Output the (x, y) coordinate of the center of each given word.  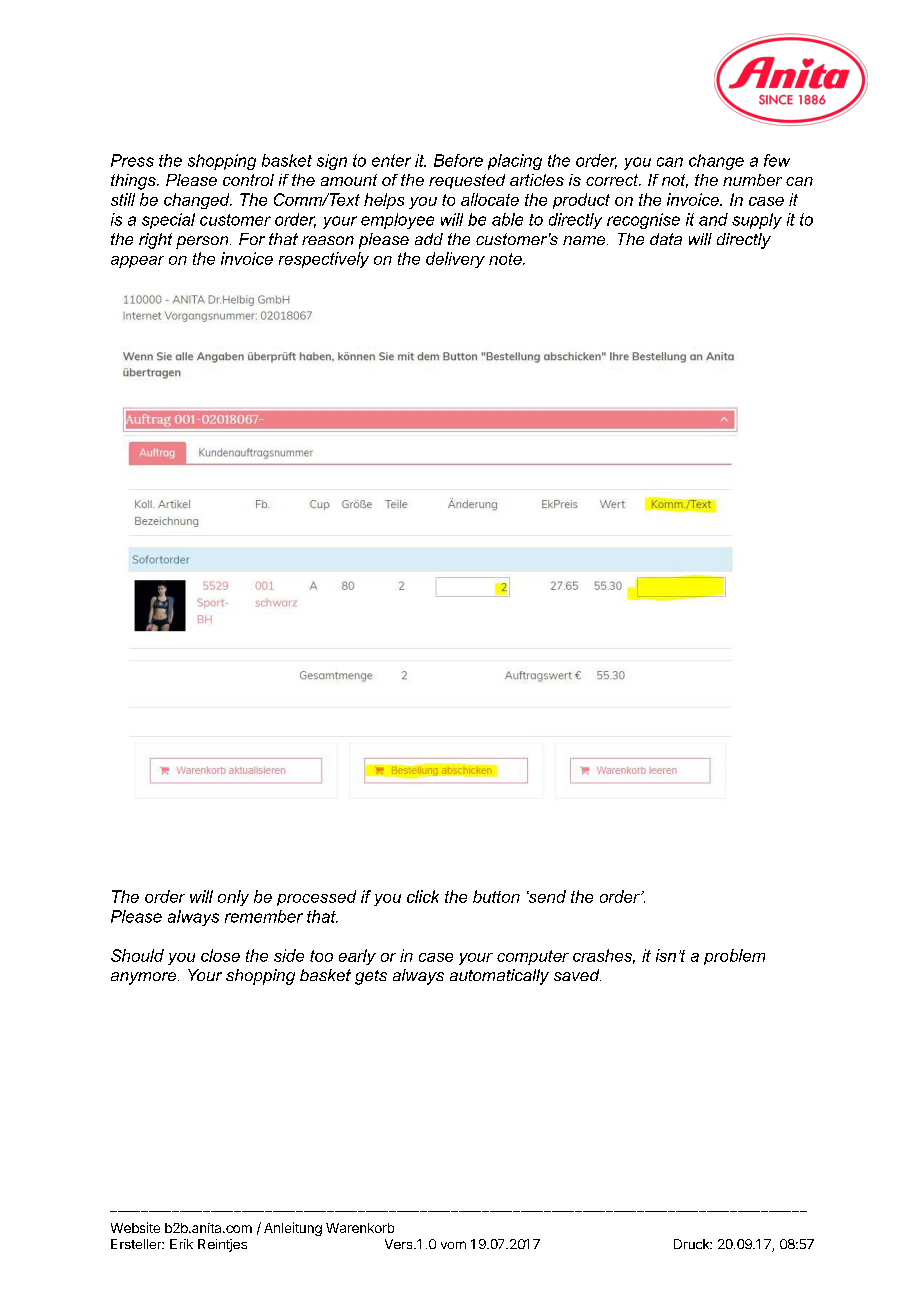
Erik (181, 1244)
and (713, 219)
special (168, 221)
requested (467, 181)
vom (453, 1245)
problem (734, 957)
